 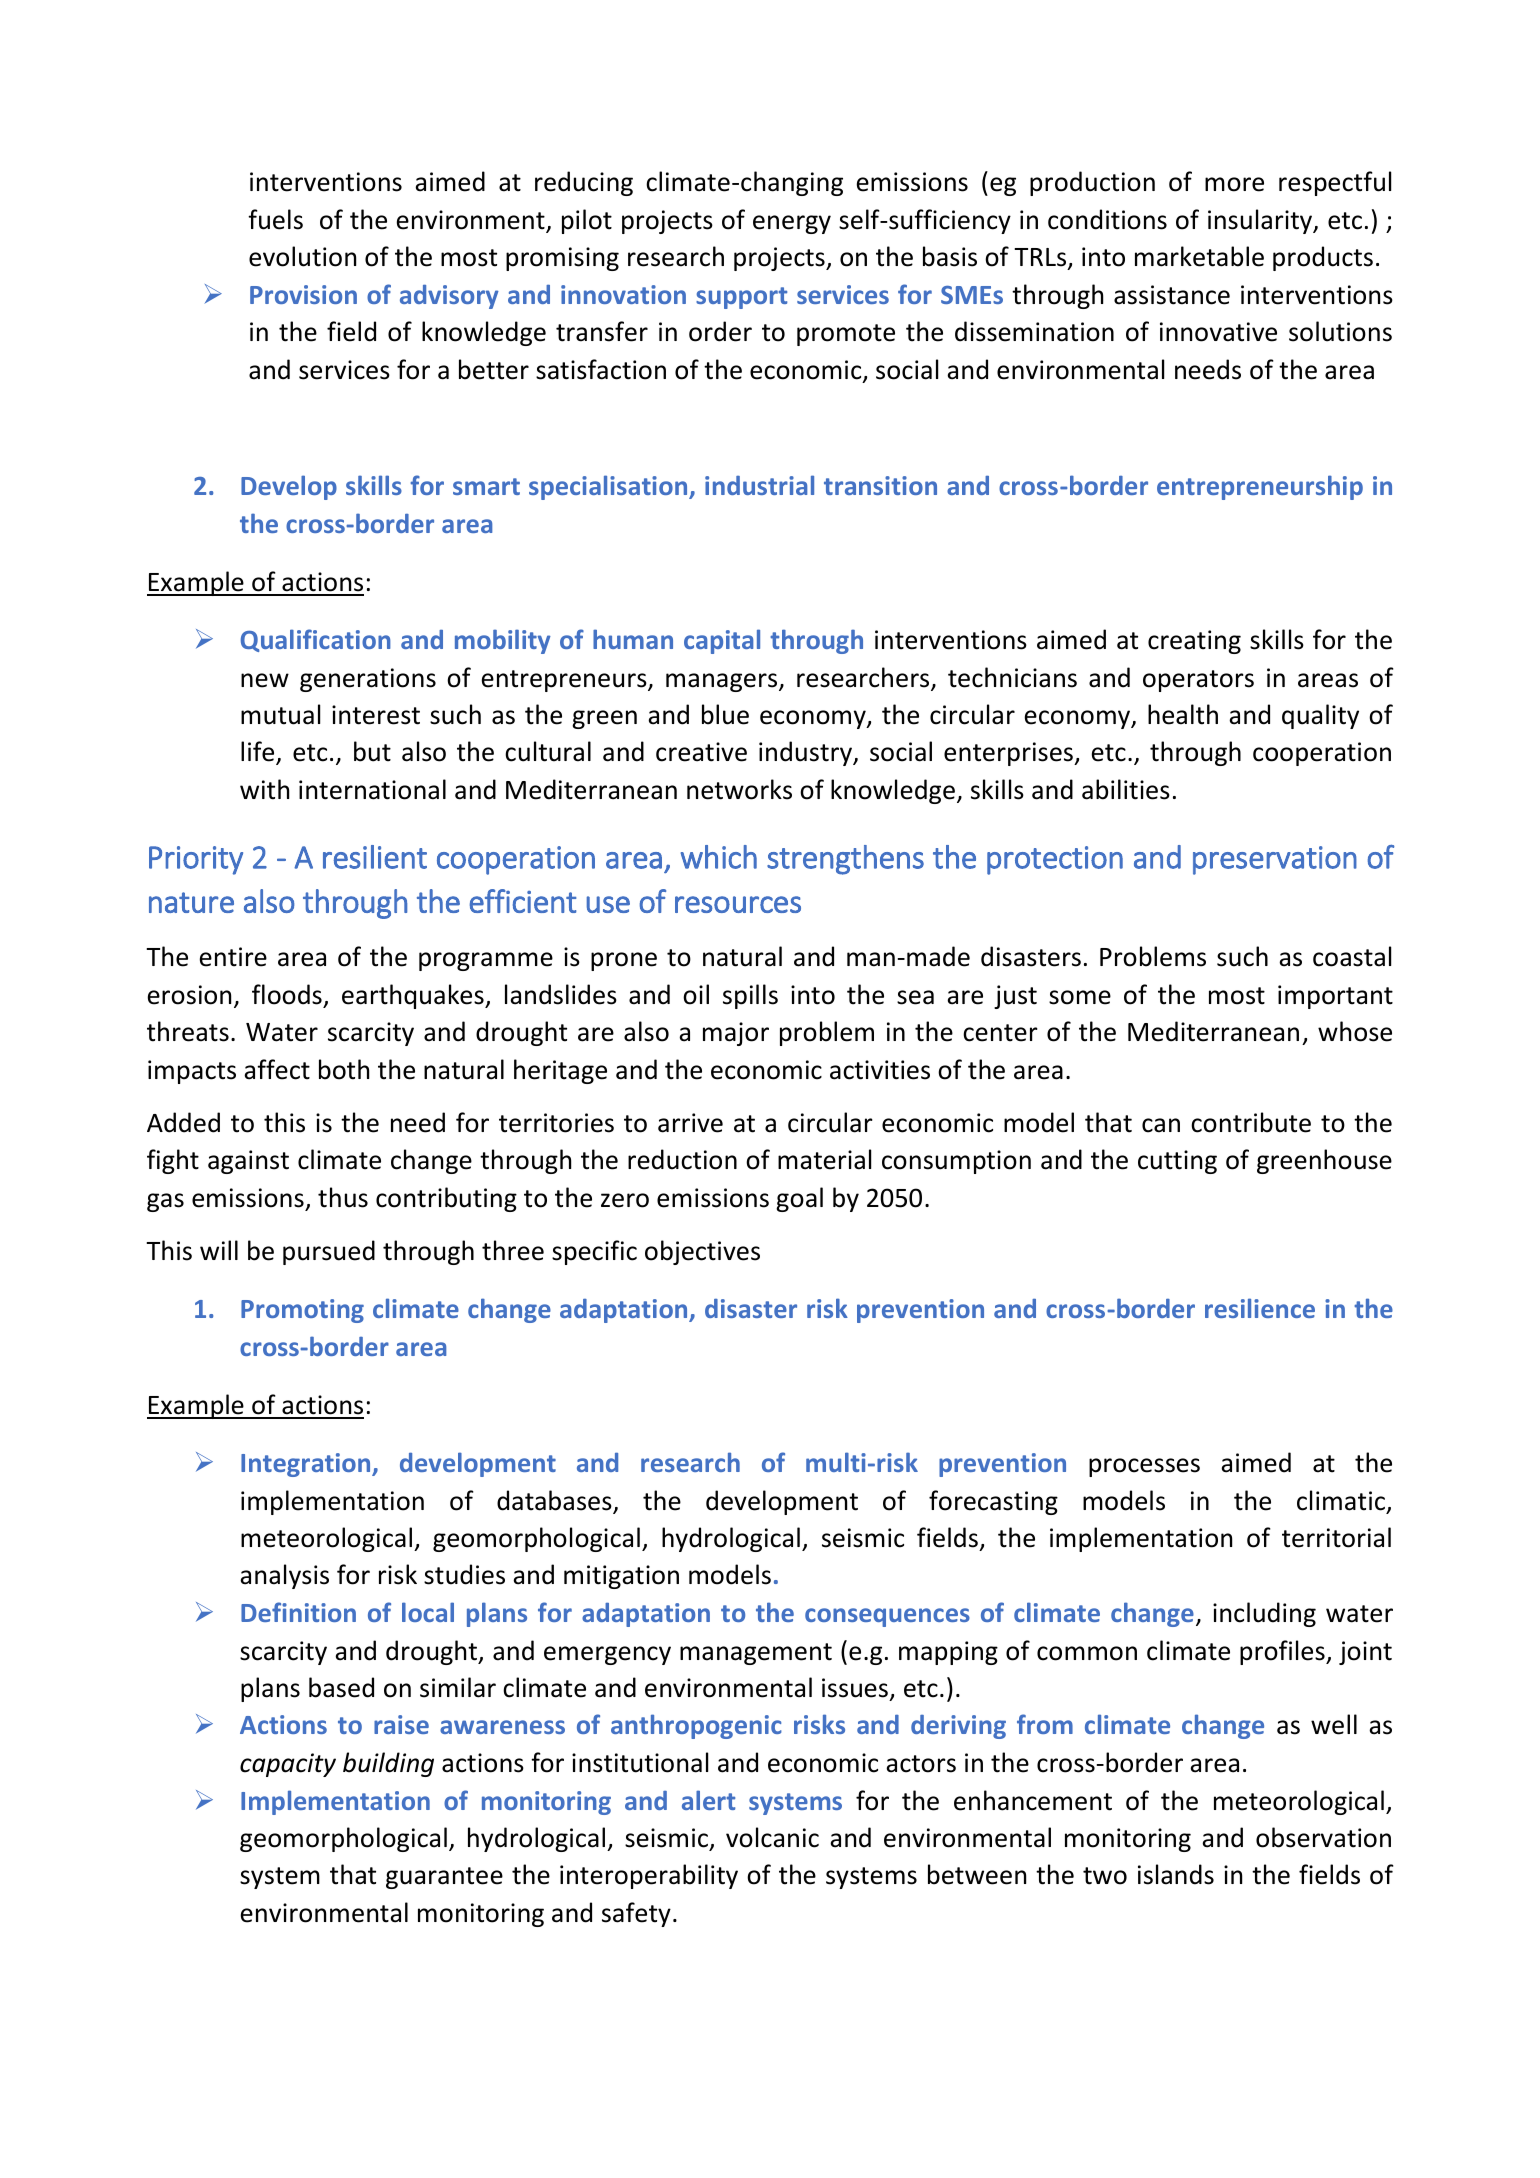 What do you see at coordinates (277, 1069) in the page?
I see `affect` at bounding box center [277, 1069].
